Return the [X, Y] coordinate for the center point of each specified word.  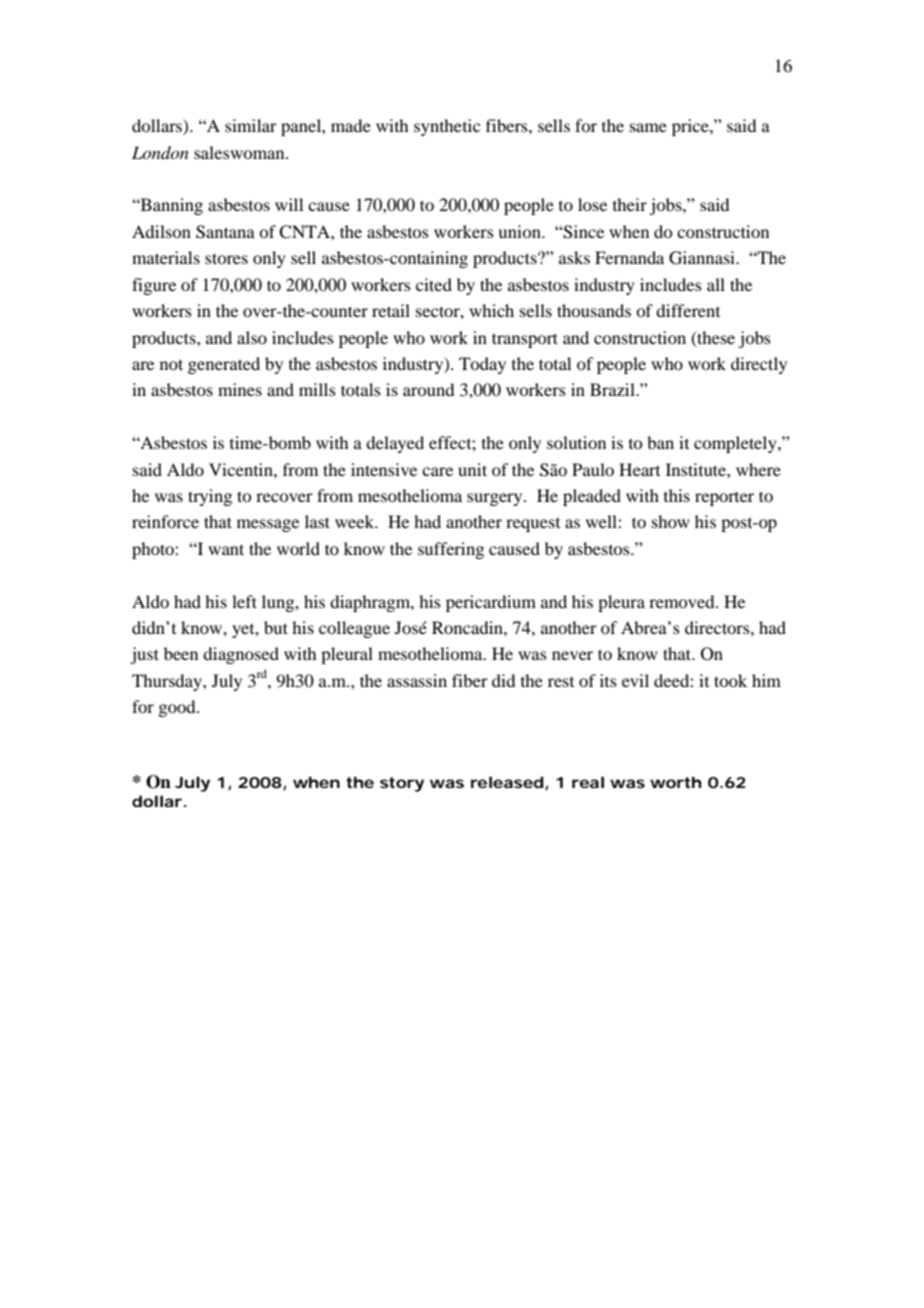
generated [224, 365]
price [691, 127]
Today [482, 365]
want [226, 549]
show [671, 521]
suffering [451, 550]
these [715, 338]
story [402, 784]
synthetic [447, 127]
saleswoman [240, 152]
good [178, 708]
